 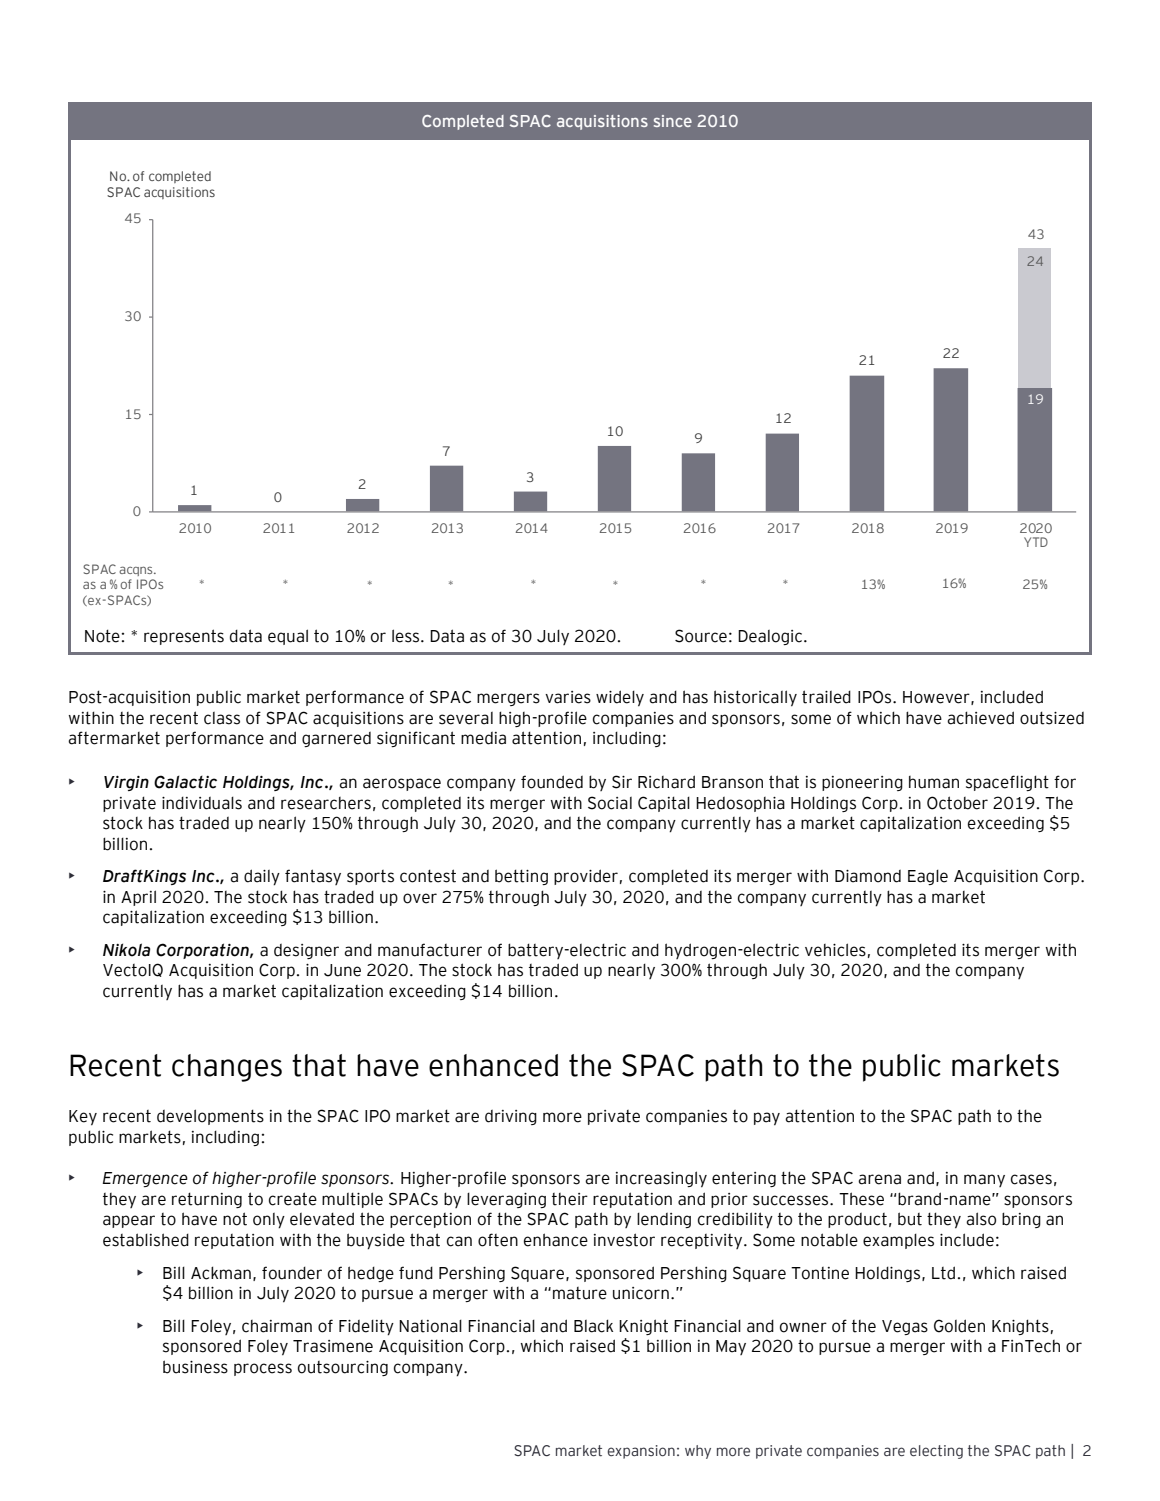 I want to click on represents, so click(x=184, y=637).
